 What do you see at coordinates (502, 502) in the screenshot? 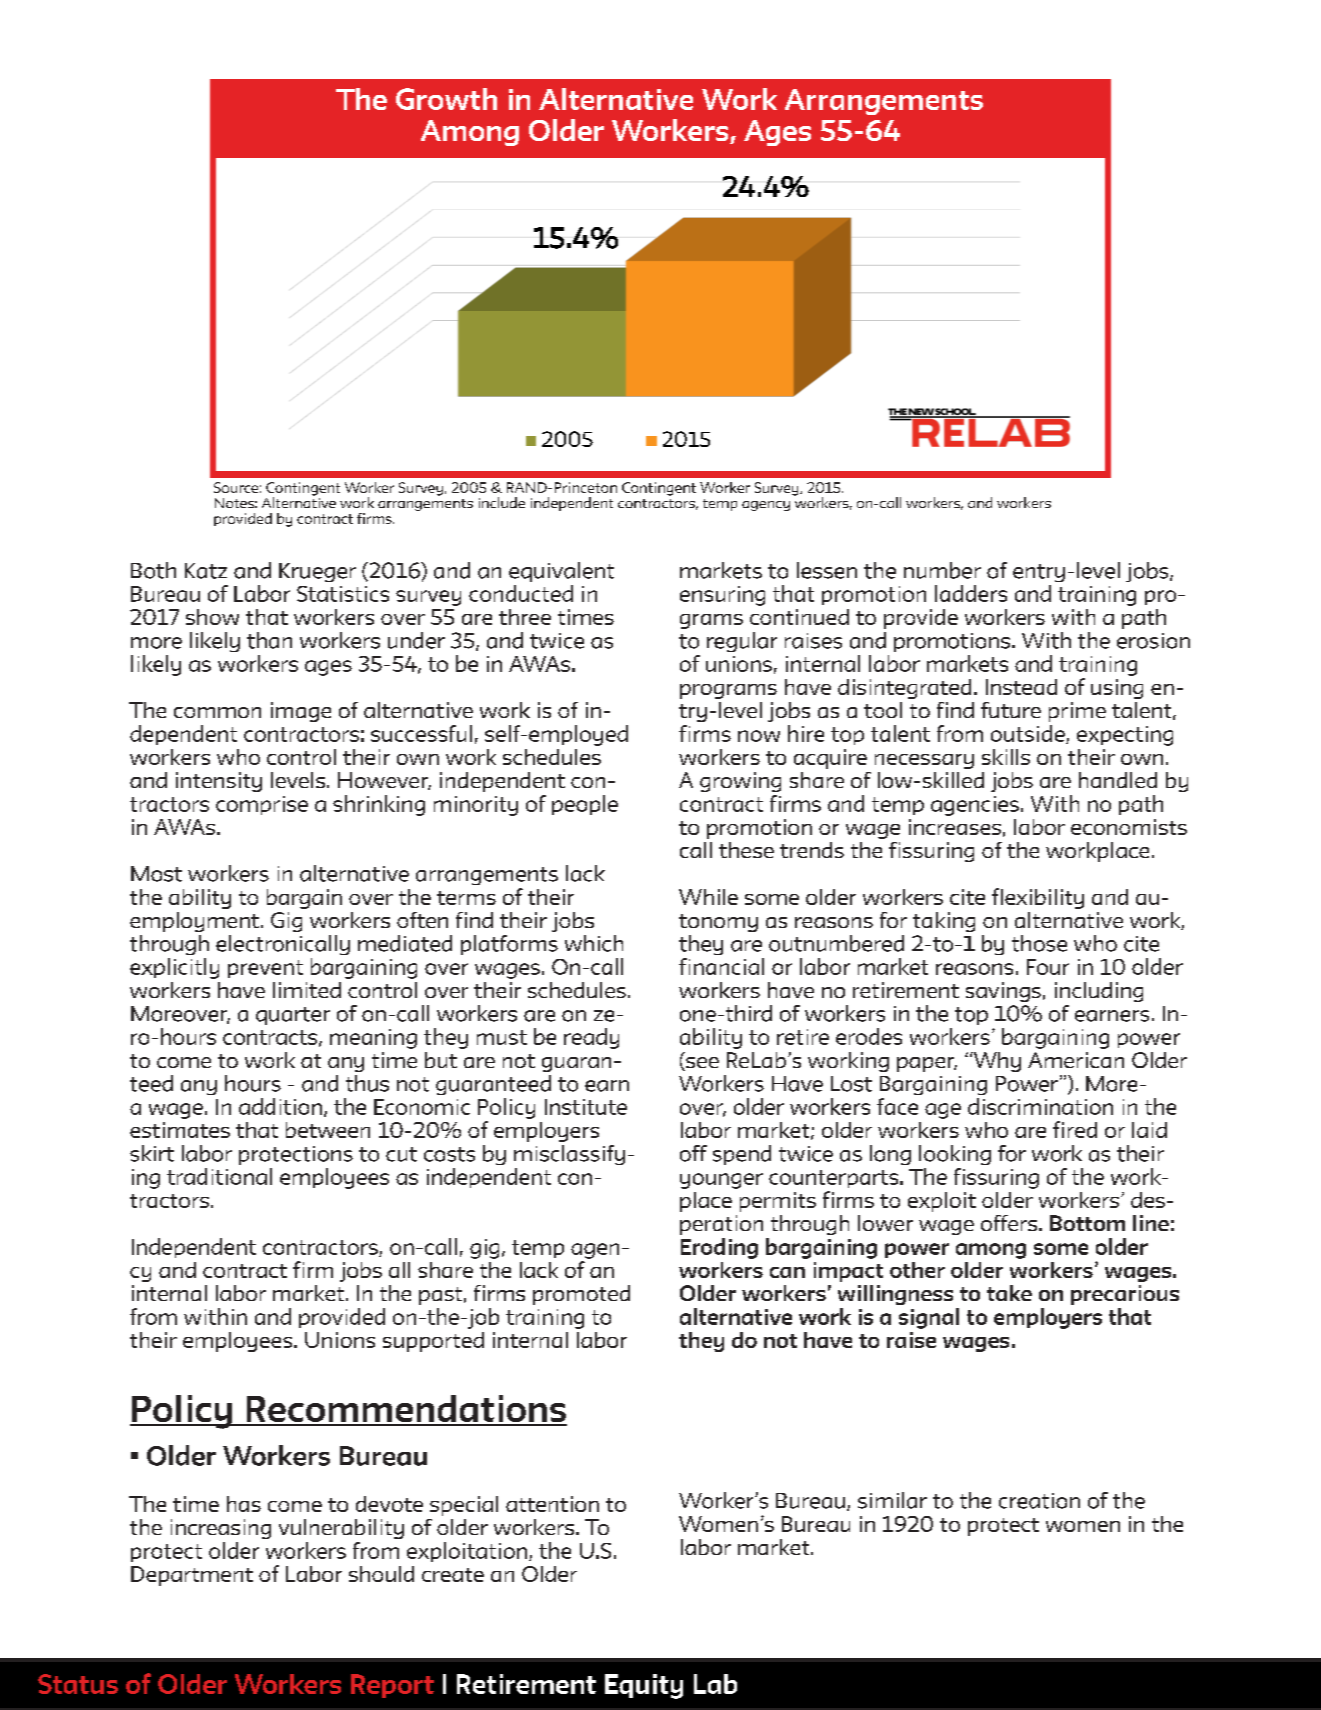
I see `include` at bounding box center [502, 502].
